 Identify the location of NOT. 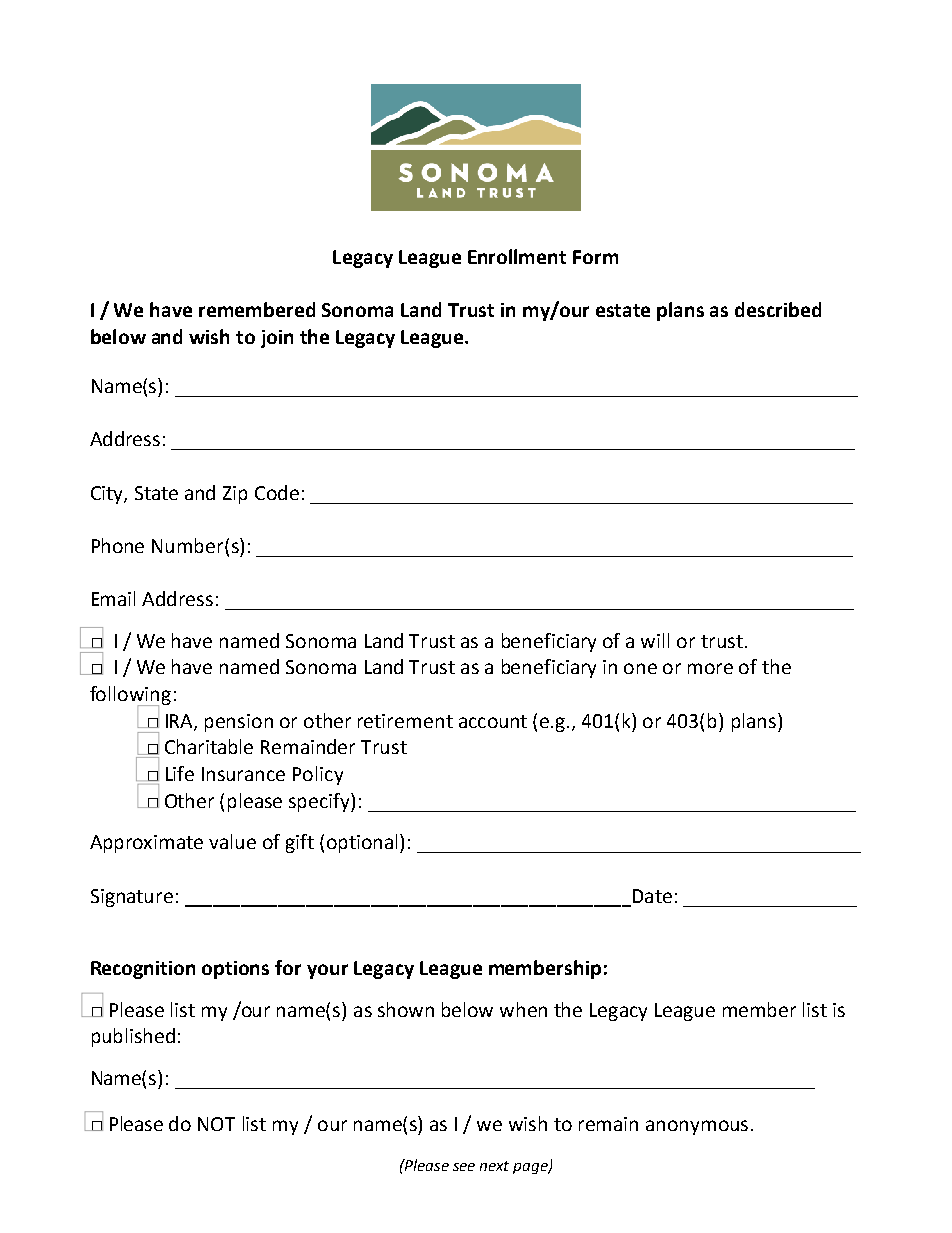
(216, 1124).
